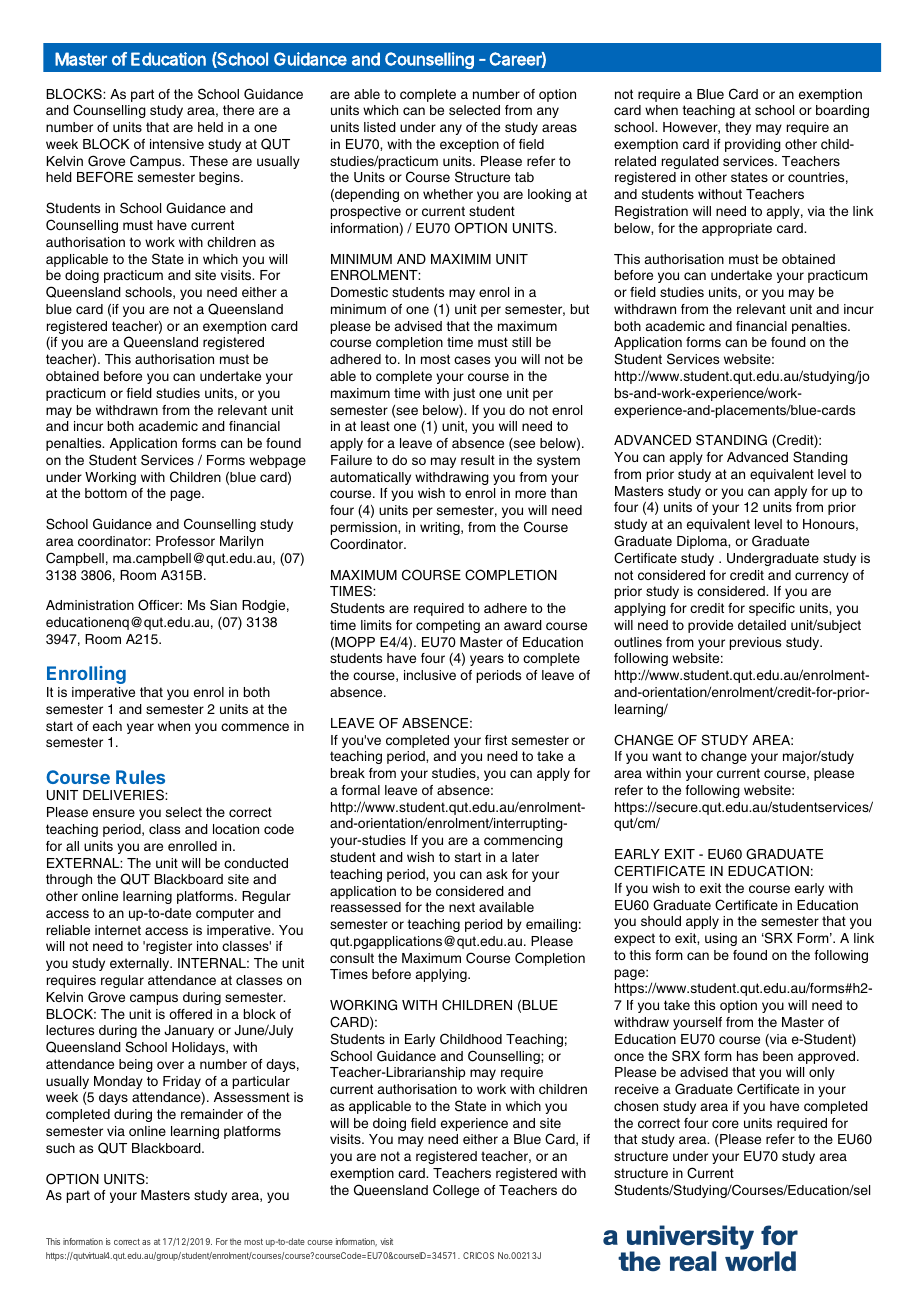 This screenshot has width=924, height=1308. I want to click on previous, so click(755, 643).
